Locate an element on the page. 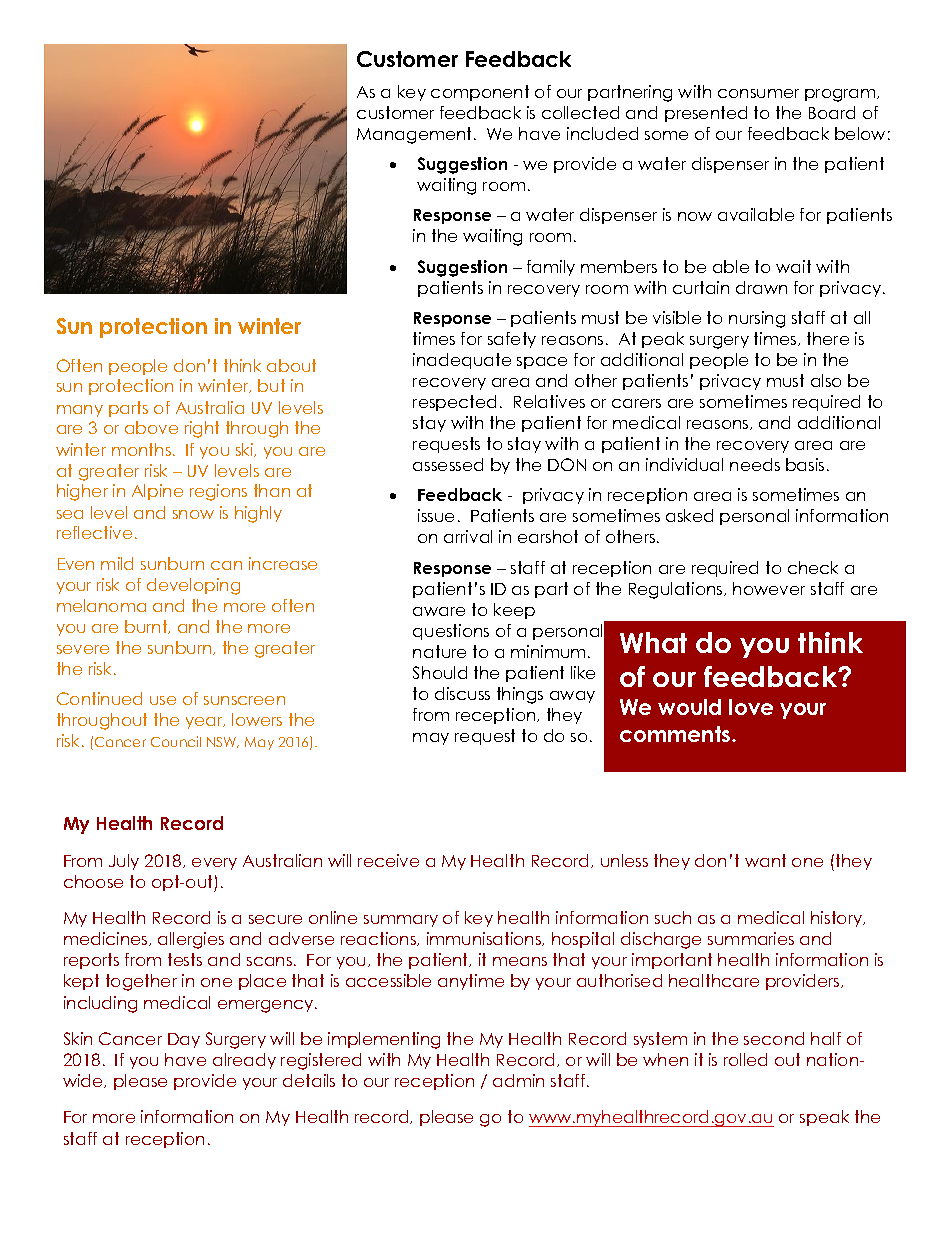 This page has height=1233, width=952. presented is located at coordinates (706, 114).
